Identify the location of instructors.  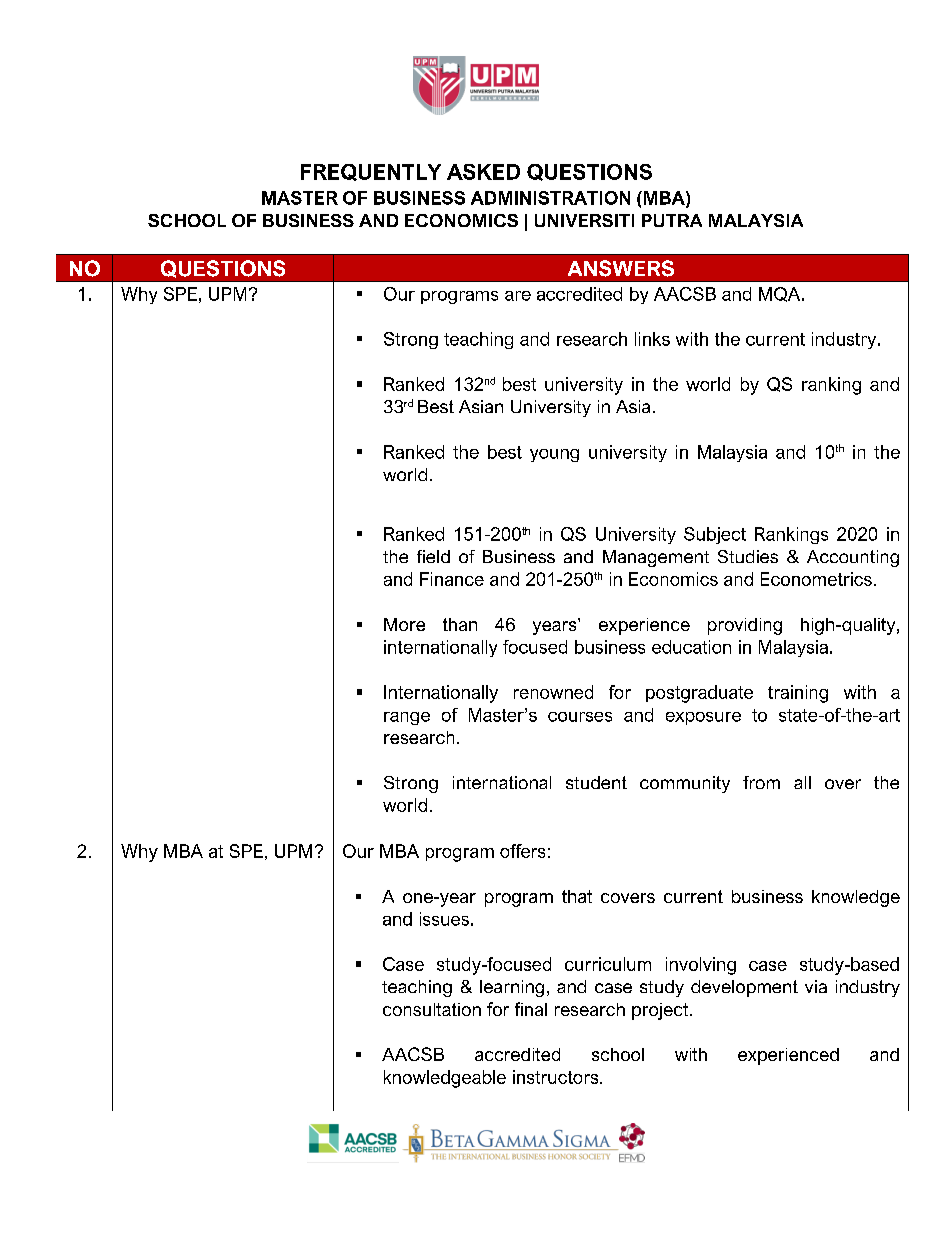
(557, 1077).
